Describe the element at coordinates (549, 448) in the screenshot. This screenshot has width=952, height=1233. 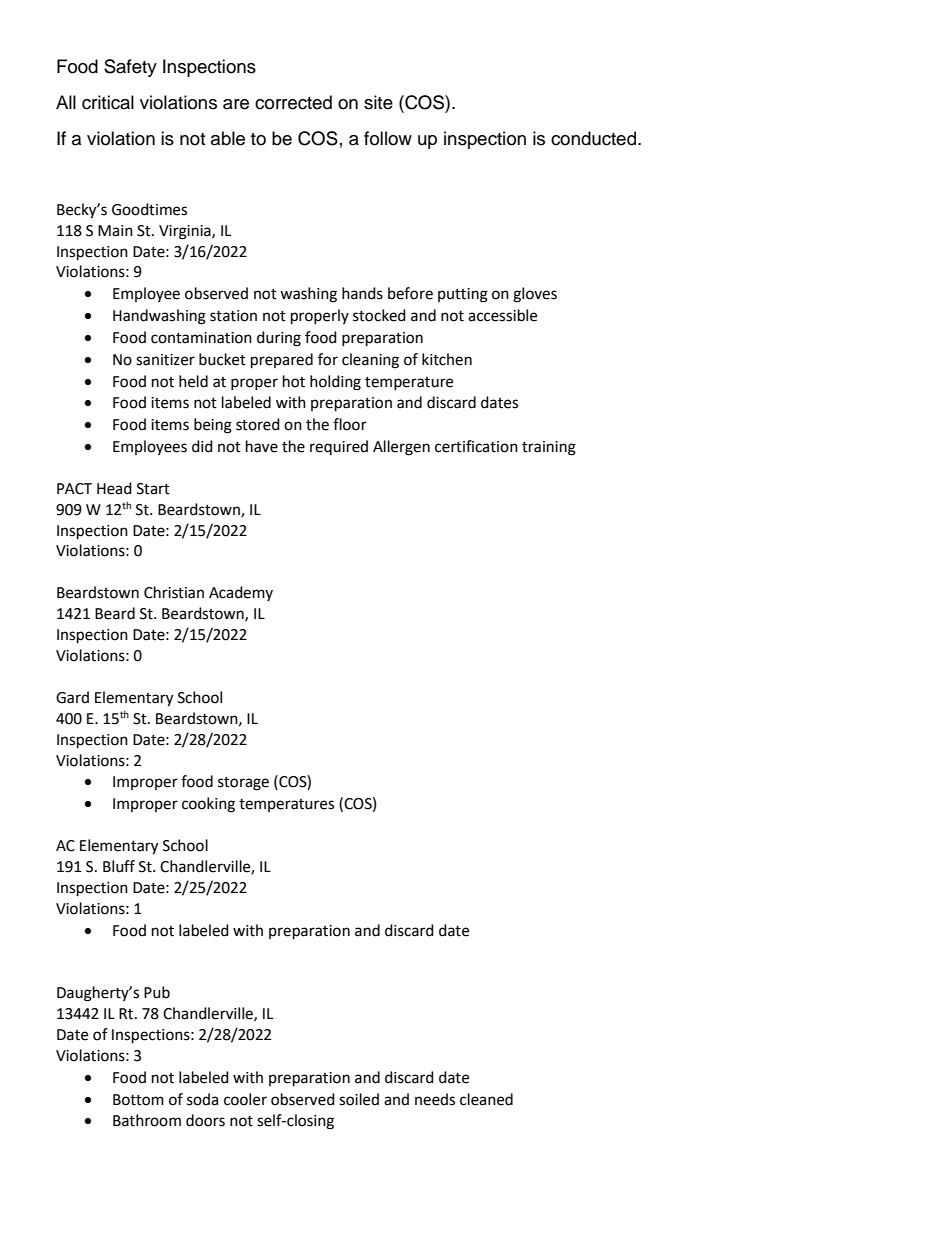
I see `training` at that location.
